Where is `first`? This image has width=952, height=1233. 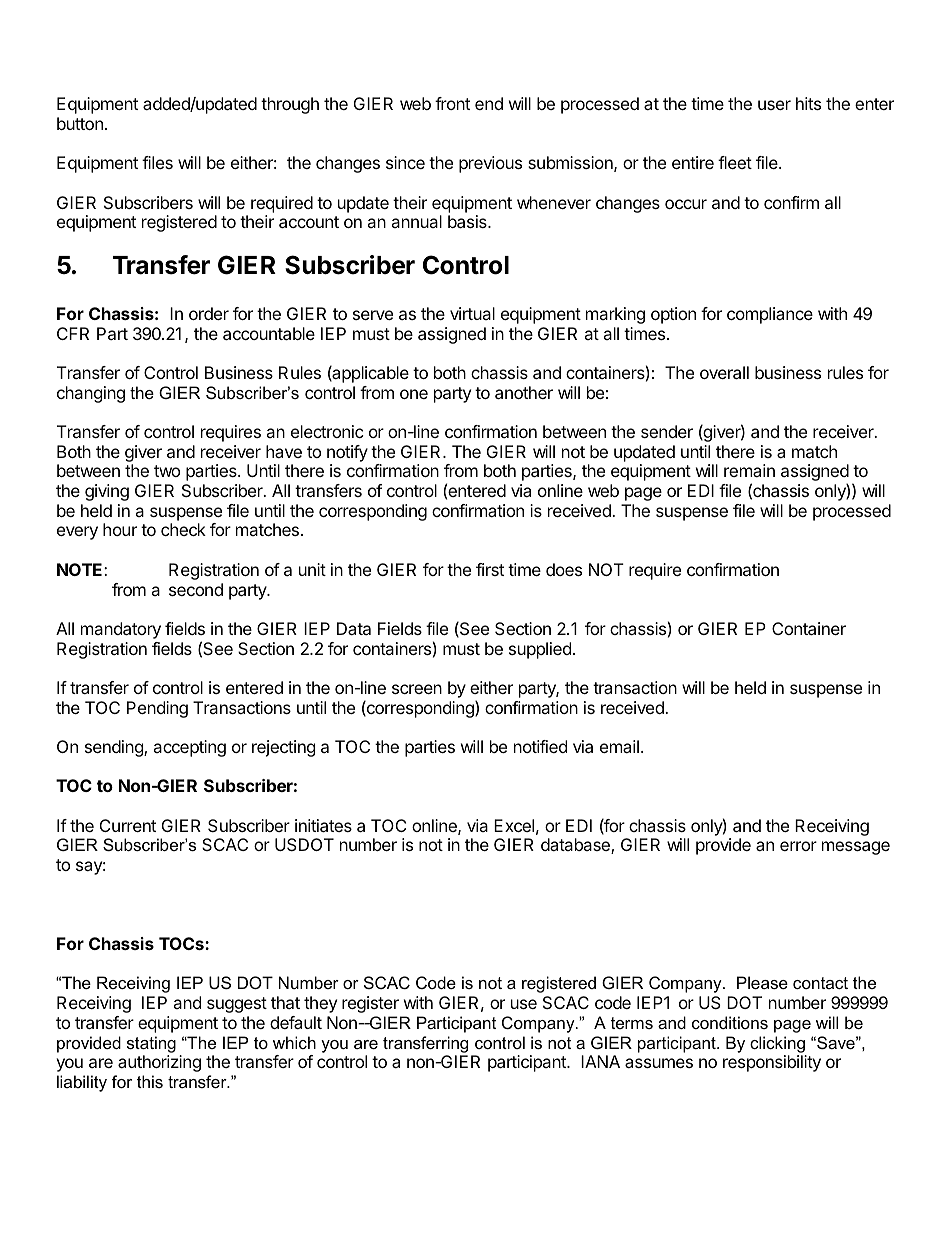 first is located at coordinates (490, 569).
